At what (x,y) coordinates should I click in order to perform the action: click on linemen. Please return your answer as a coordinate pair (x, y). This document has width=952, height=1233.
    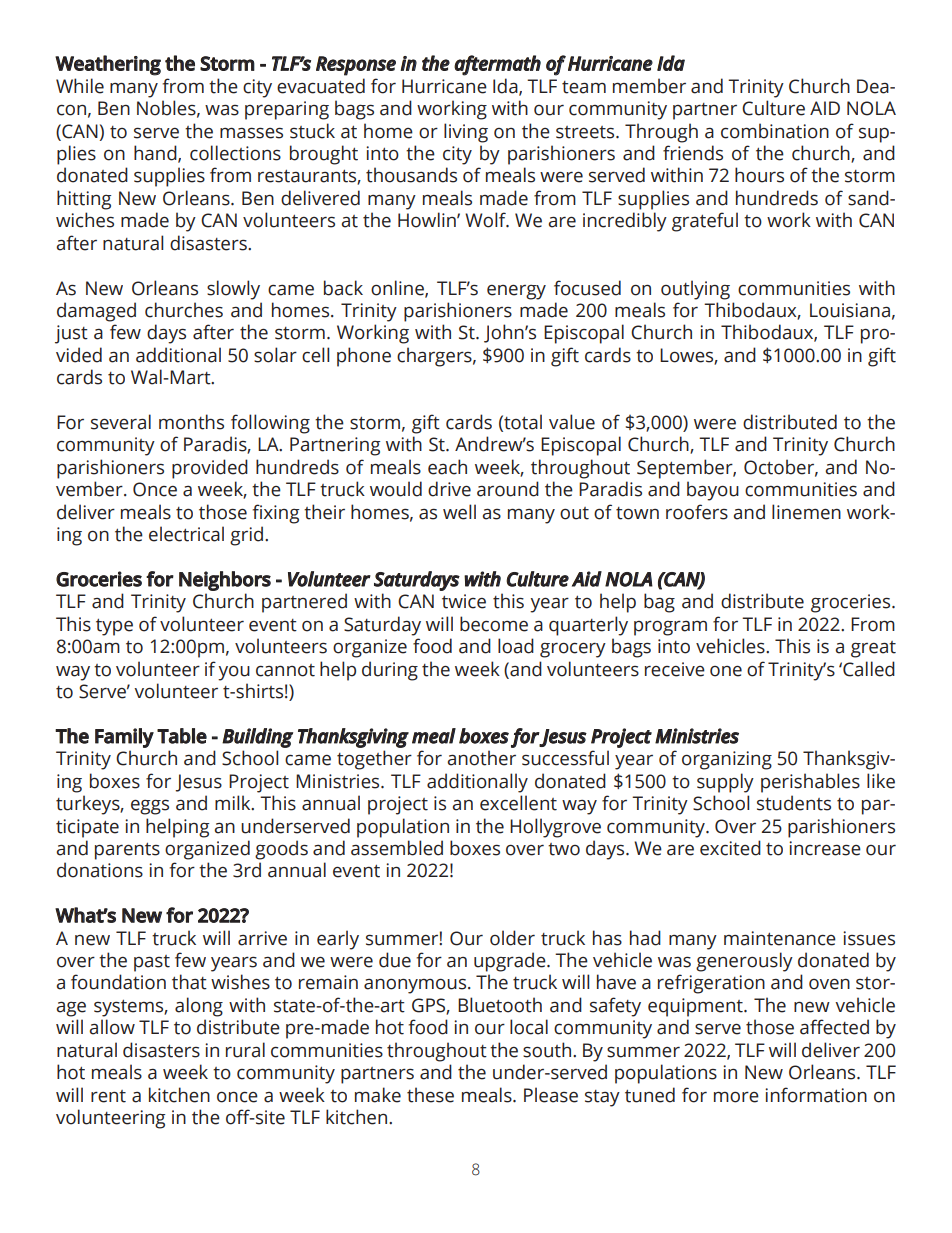
    Looking at the image, I should click on (806, 512).
